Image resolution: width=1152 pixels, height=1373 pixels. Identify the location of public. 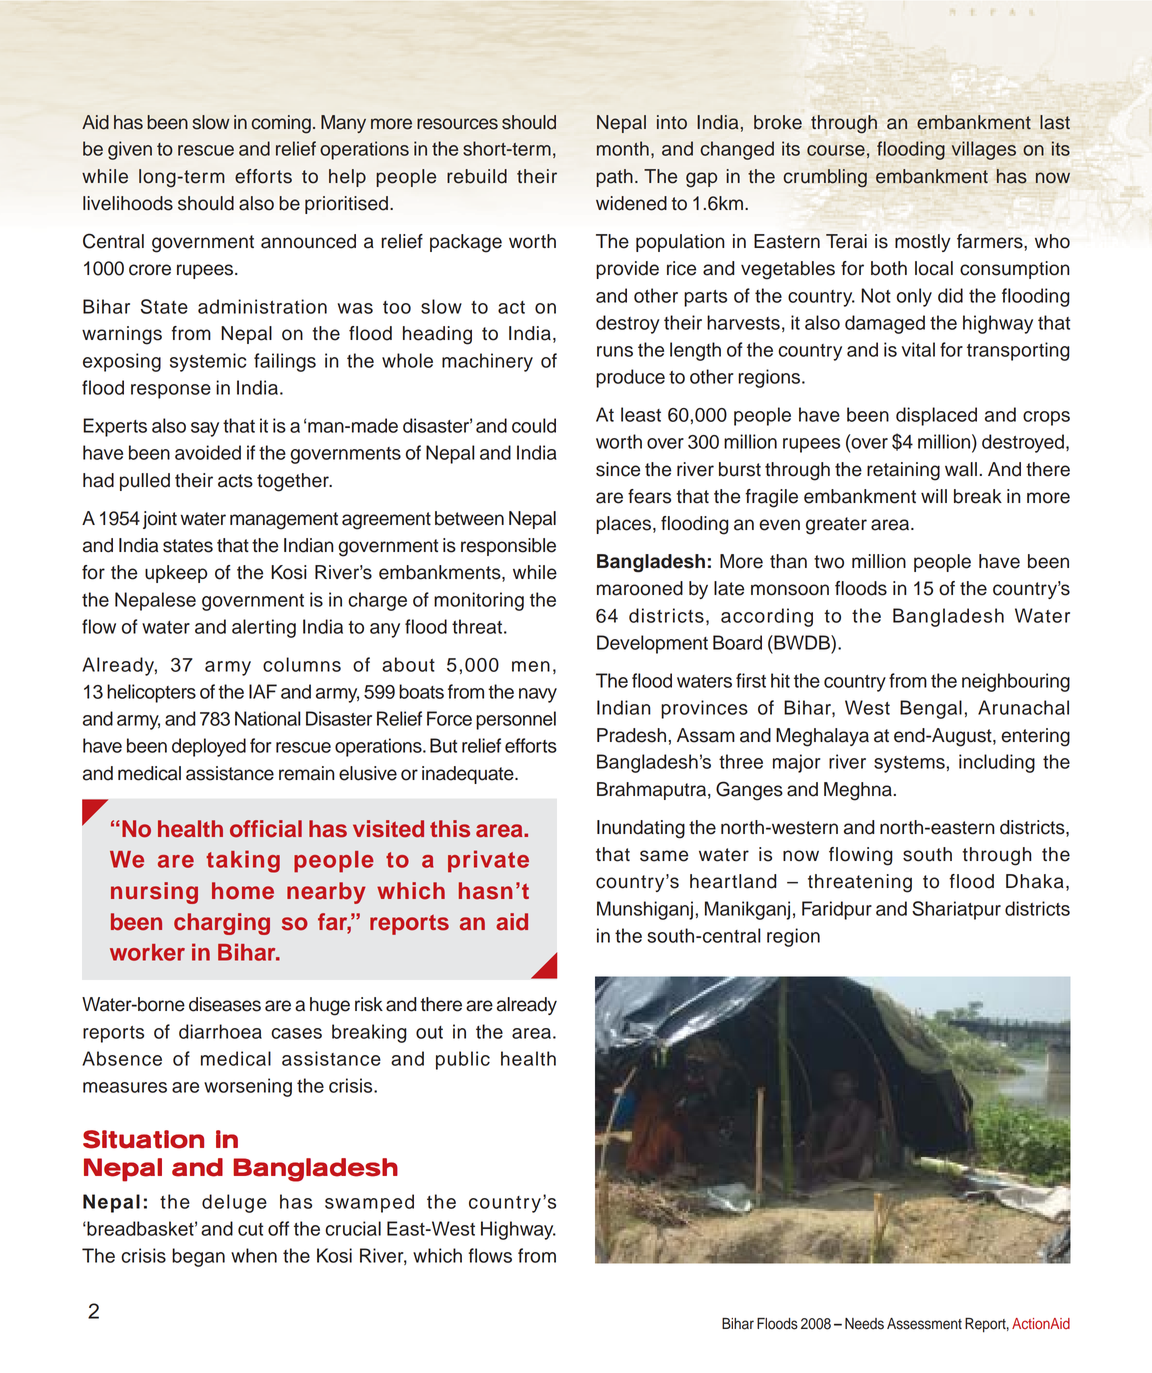
(463, 1060).
